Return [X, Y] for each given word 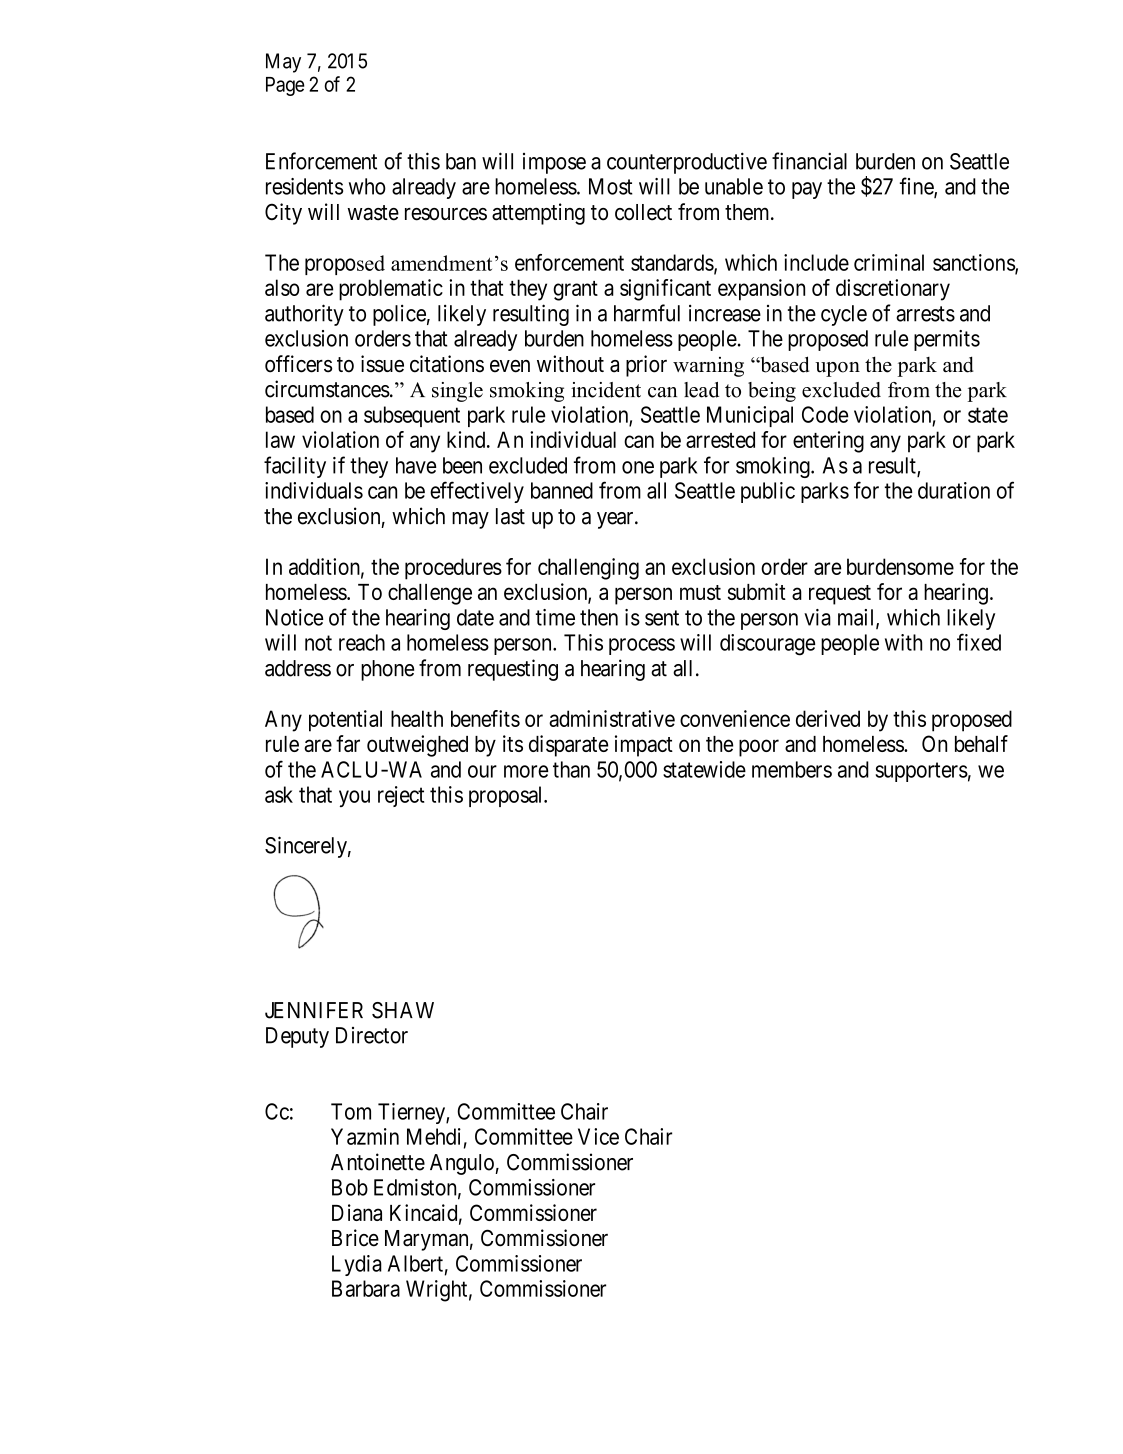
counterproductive [687, 163]
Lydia [357, 1265]
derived [828, 718]
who [367, 186]
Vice [598, 1136]
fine [917, 187]
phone [387, 670]
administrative [612, 718]
